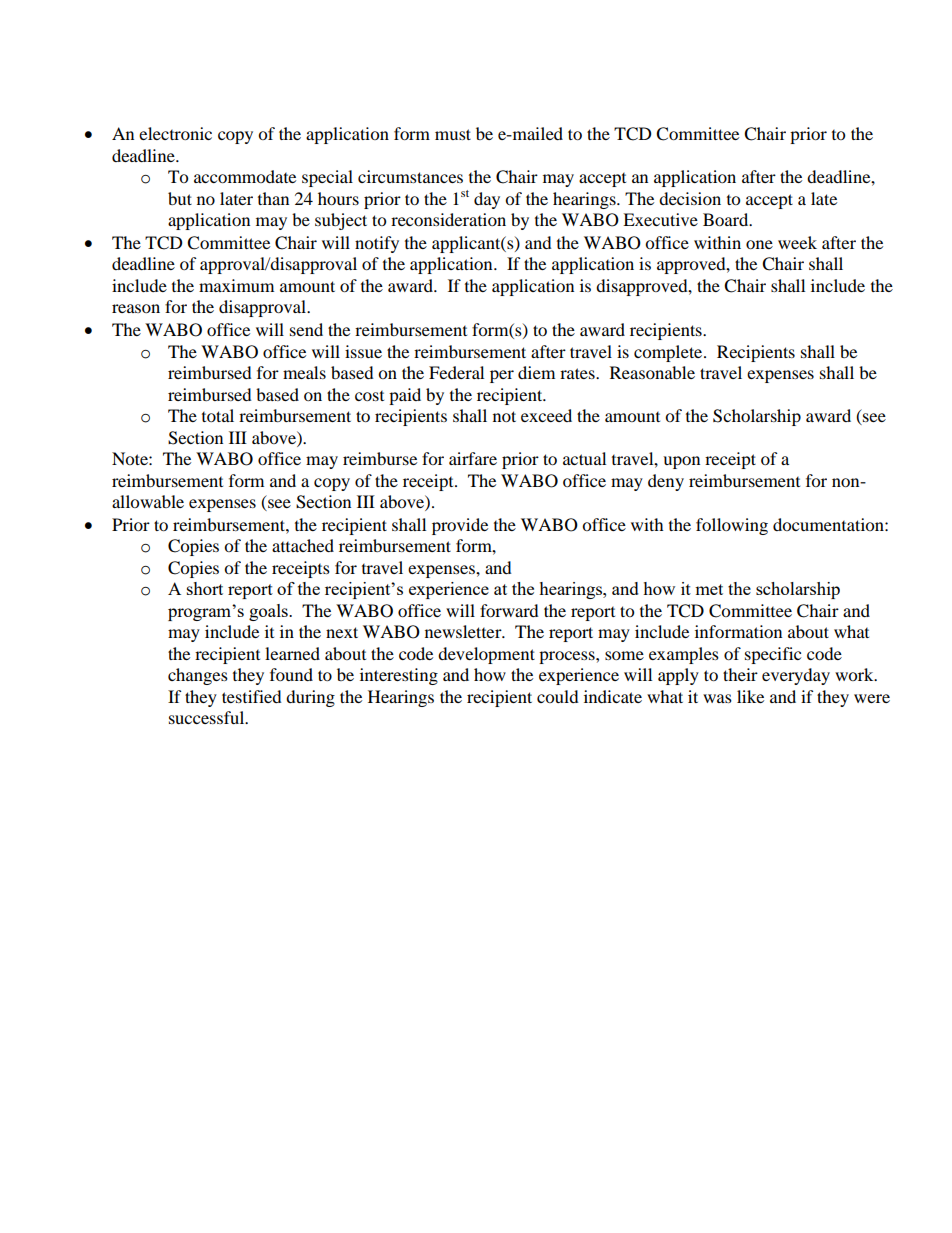 Image resolution: width=952 pixels, height=1233 pixels. Describe the element at coordinates (218, 415) in the screenshot. I see `total` at that location.
